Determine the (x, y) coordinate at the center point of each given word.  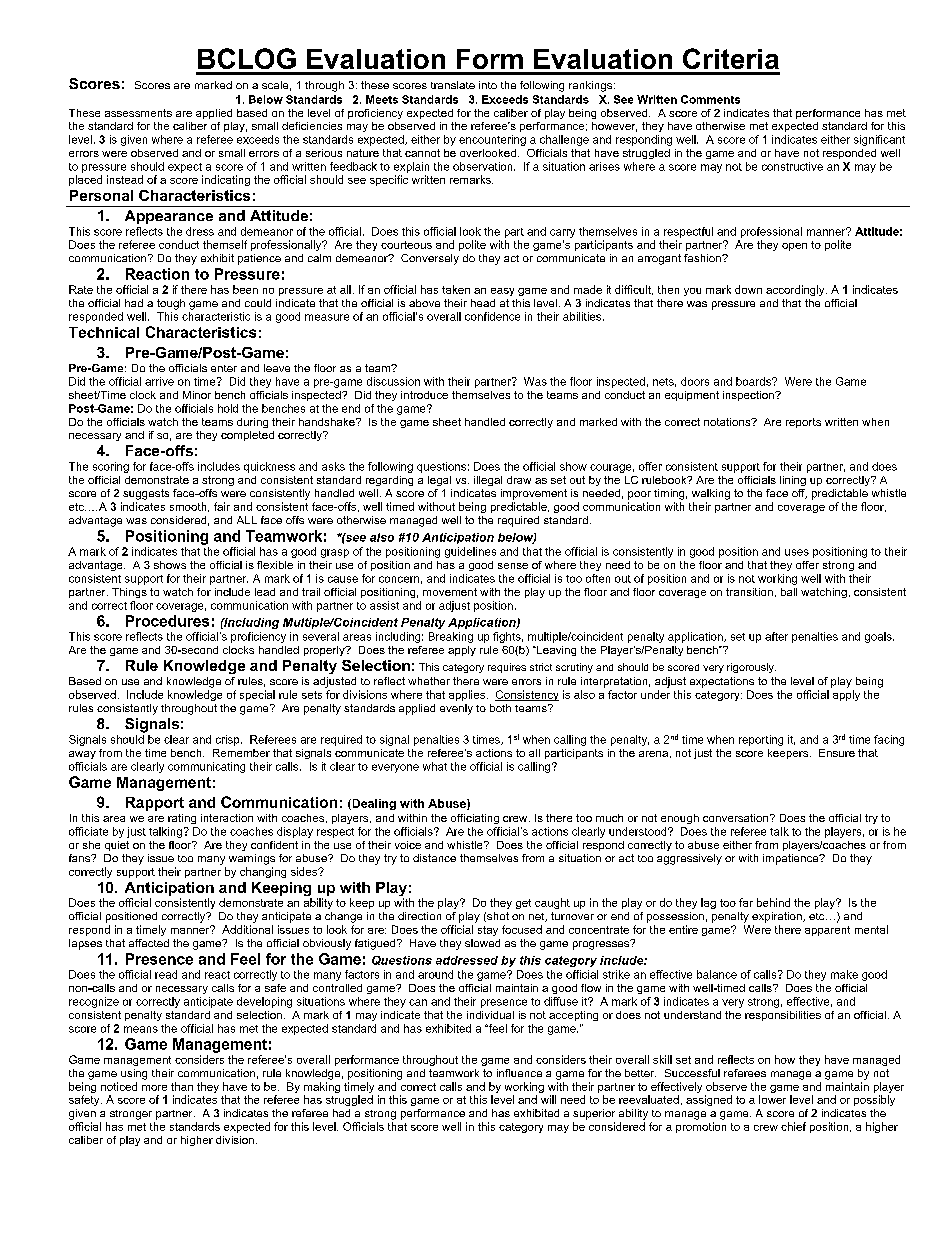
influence (519, 1073)
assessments (138, 113)
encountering (492, 140)
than (182, 1086)
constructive (792, 166)
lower (772, 1099)
